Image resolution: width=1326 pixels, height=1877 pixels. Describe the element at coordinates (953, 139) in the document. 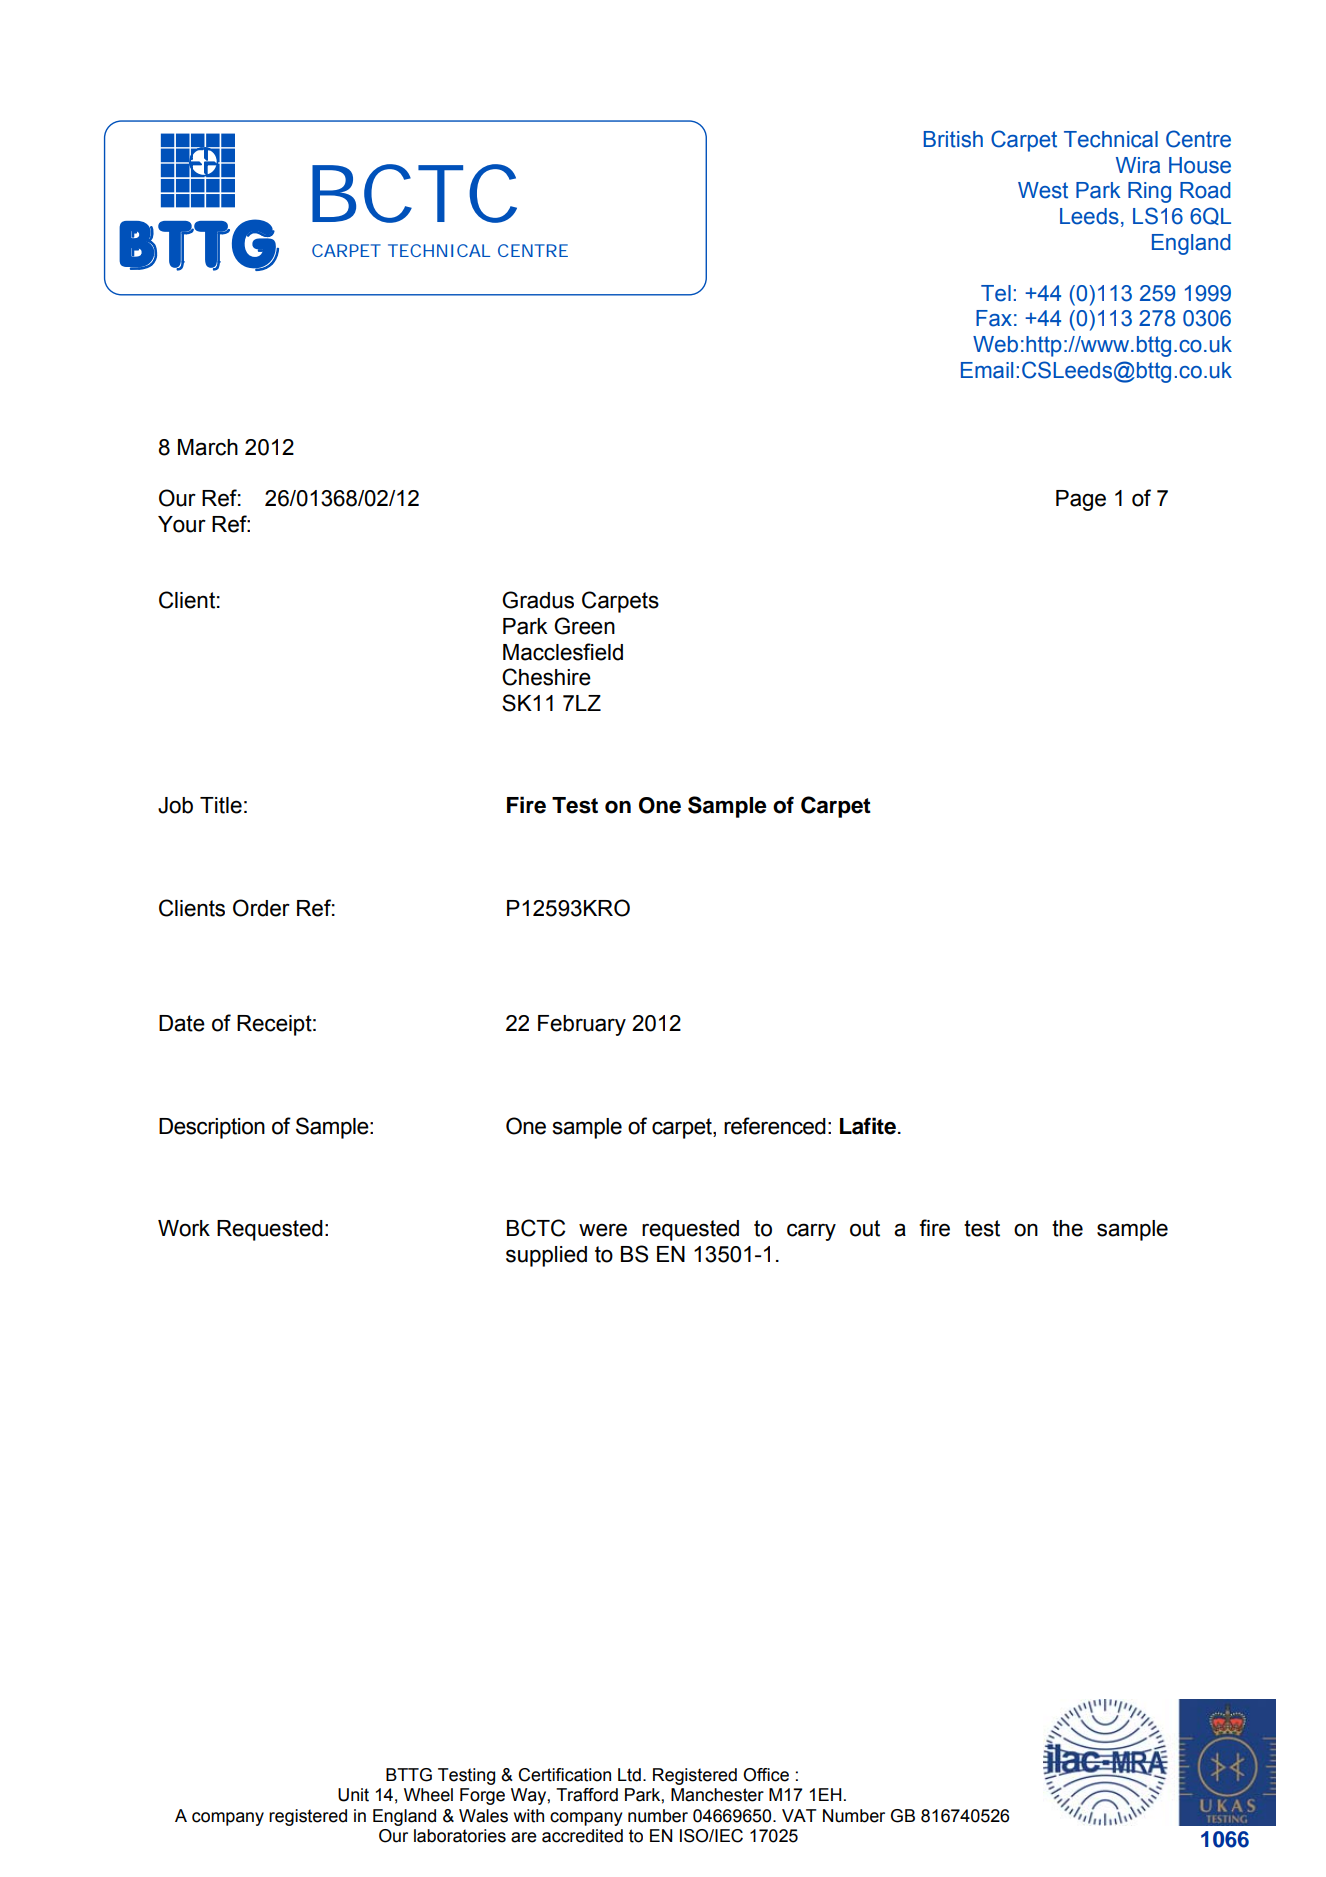

I see `British` at that location.
